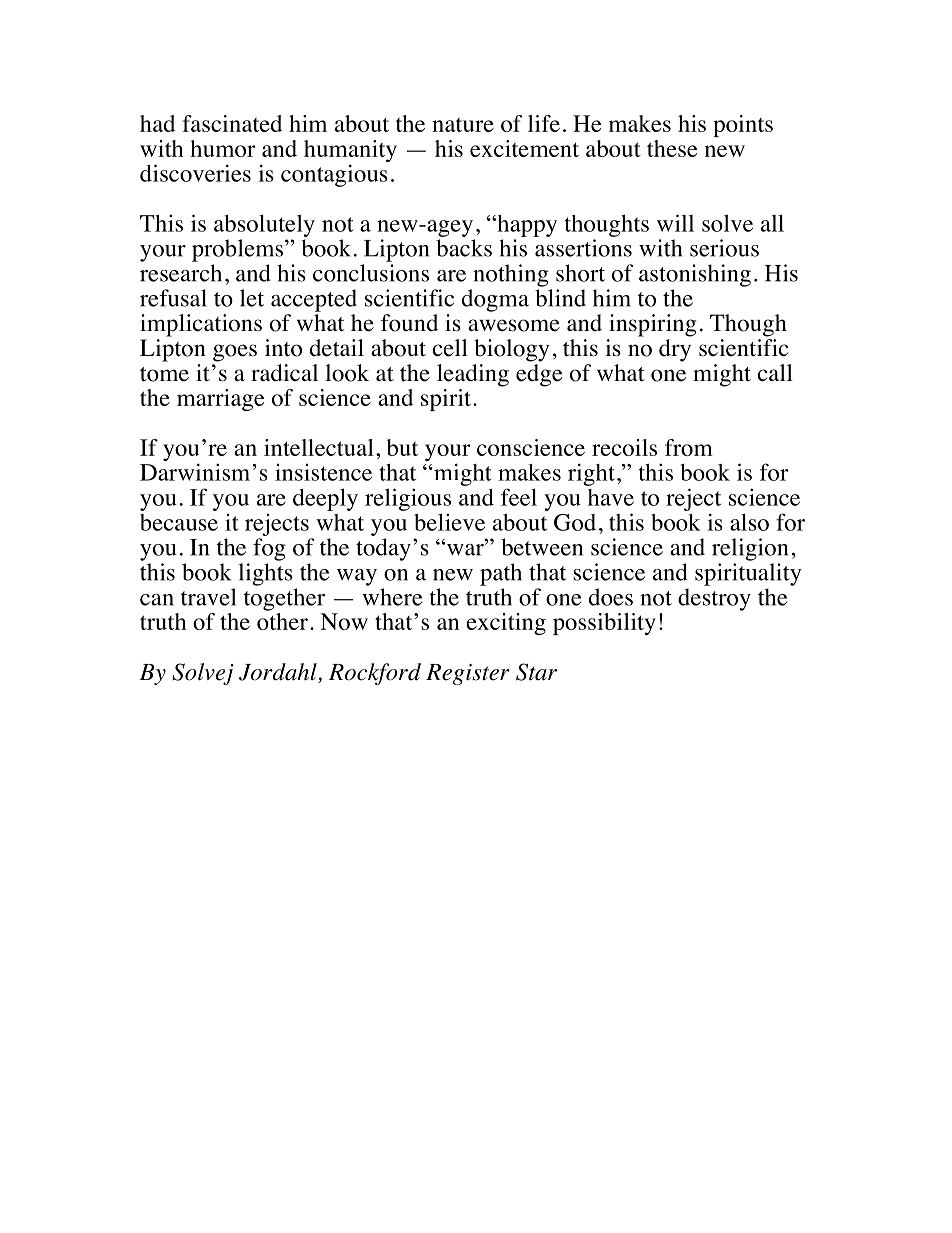 Image resolution: width=952 pixels, height=1233 pixels. I want to click on marriage, so click(220, 400).
